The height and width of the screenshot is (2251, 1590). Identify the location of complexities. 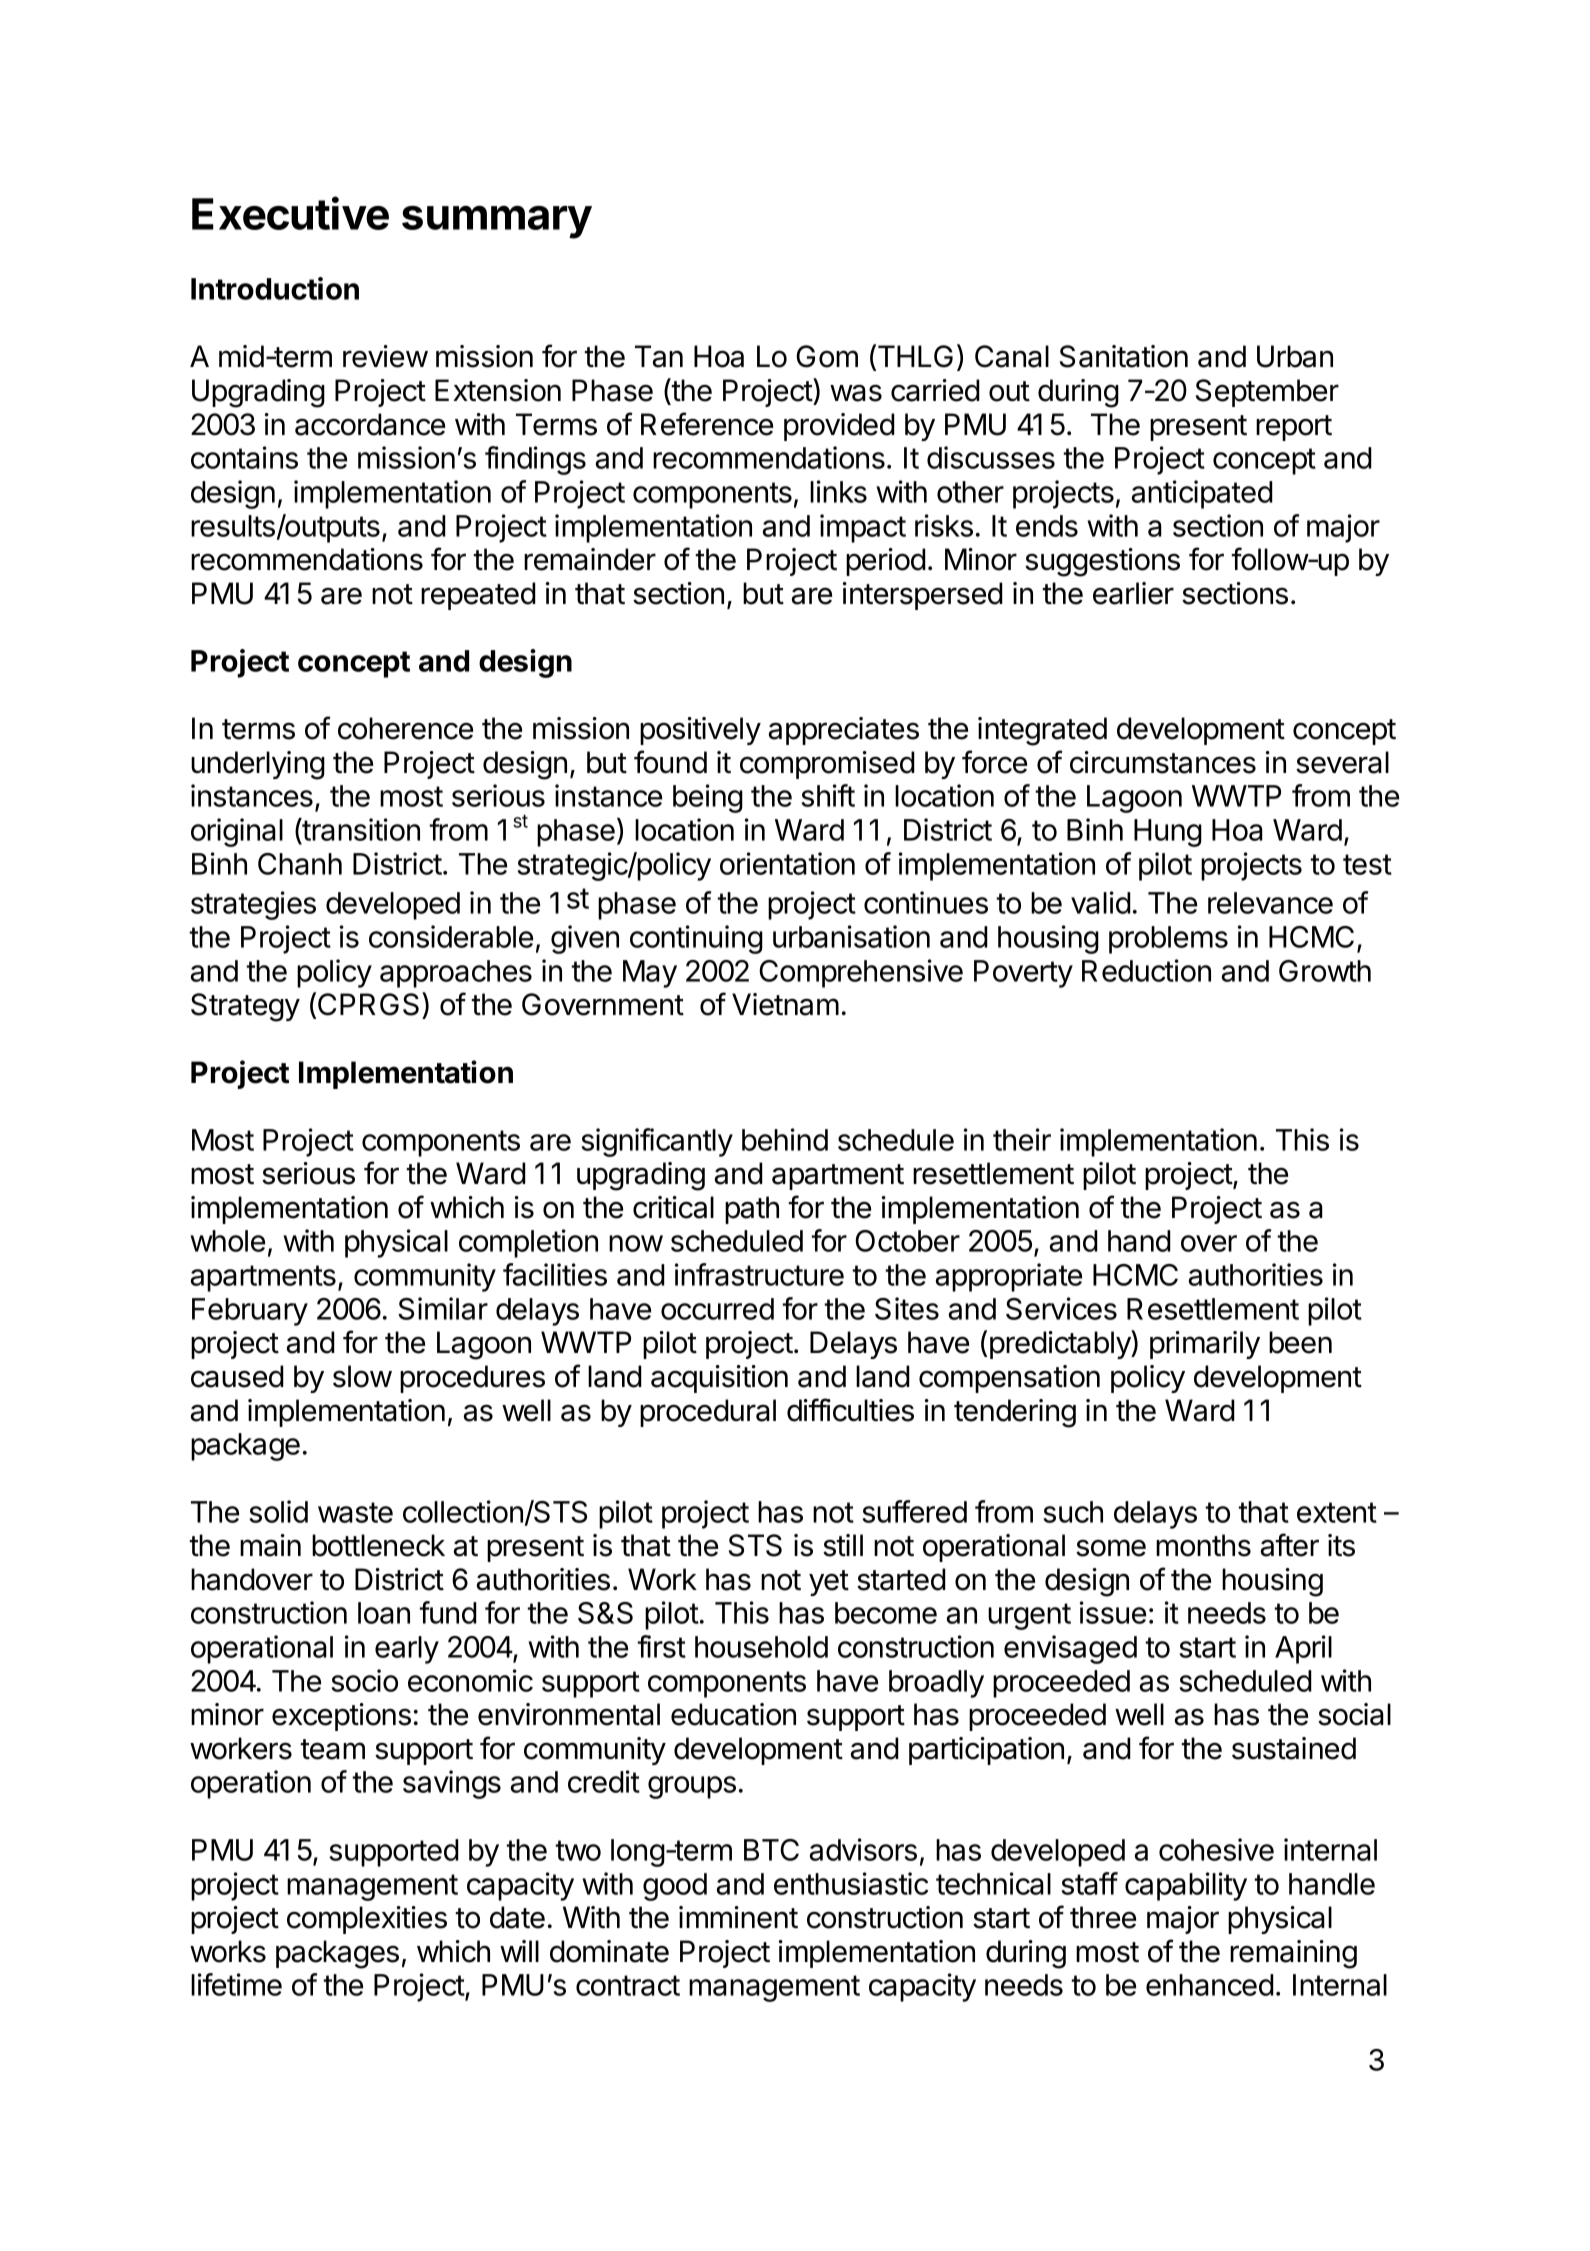
(367, 1920).
